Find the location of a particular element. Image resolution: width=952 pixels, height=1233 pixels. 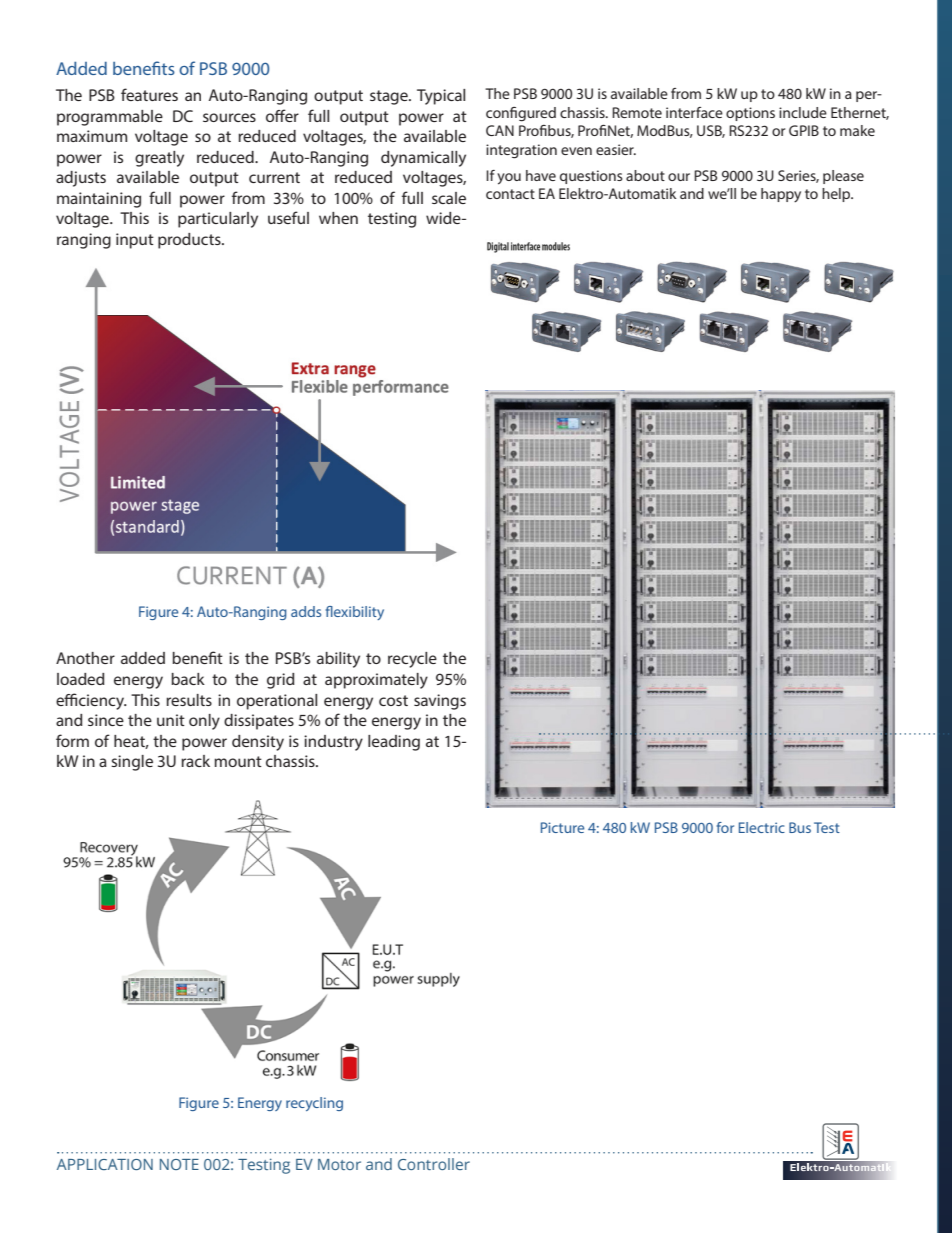

CAN is located at coordinates (500, 130).
